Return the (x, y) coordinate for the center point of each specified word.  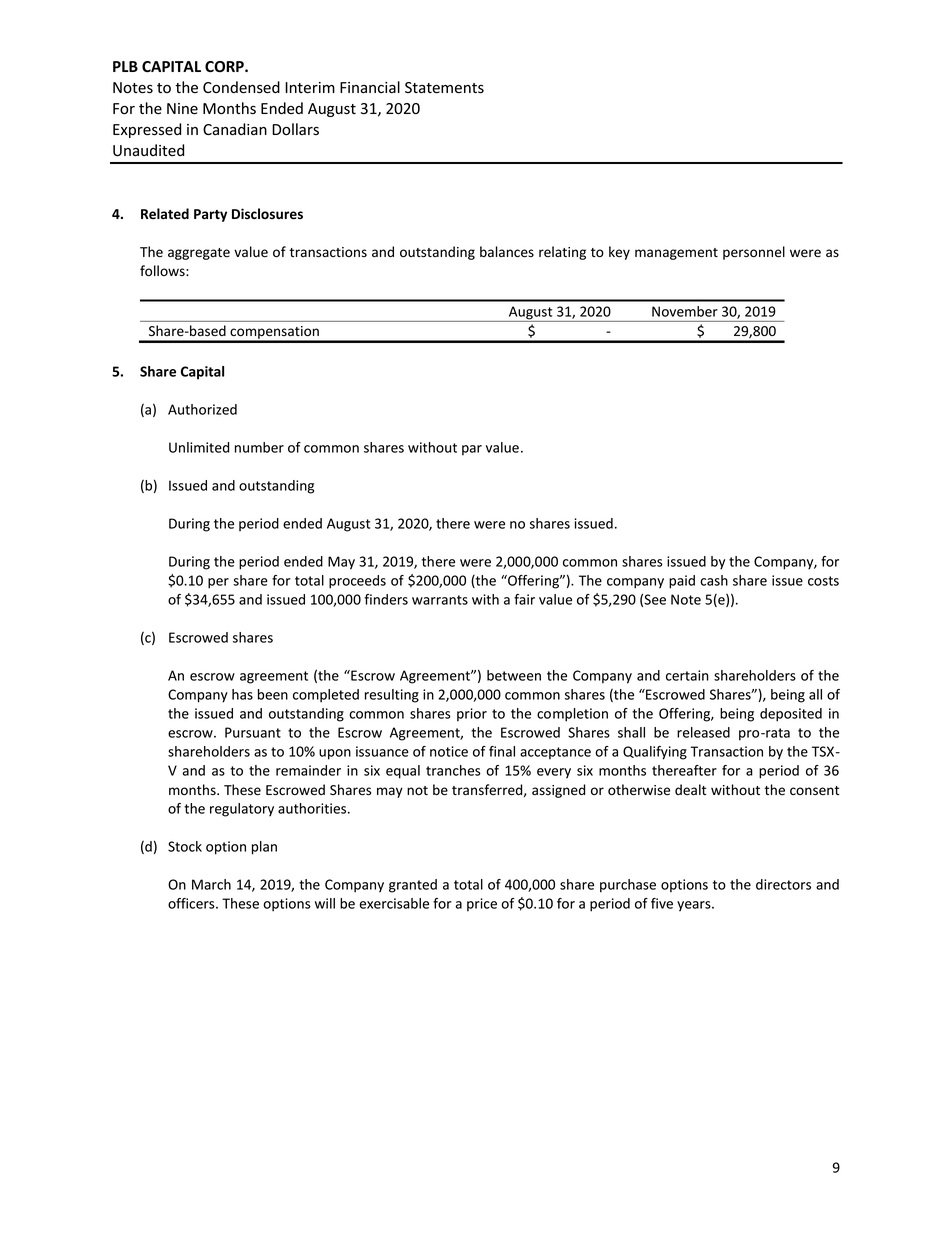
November (685, 311)
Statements (444, 88)
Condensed (241, 87)
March (211, 884)
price (482, 905)
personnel (754, 253)
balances (507, 252)
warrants (440, 600)
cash (714, 580)
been (273, 694)
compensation (274, 334)
